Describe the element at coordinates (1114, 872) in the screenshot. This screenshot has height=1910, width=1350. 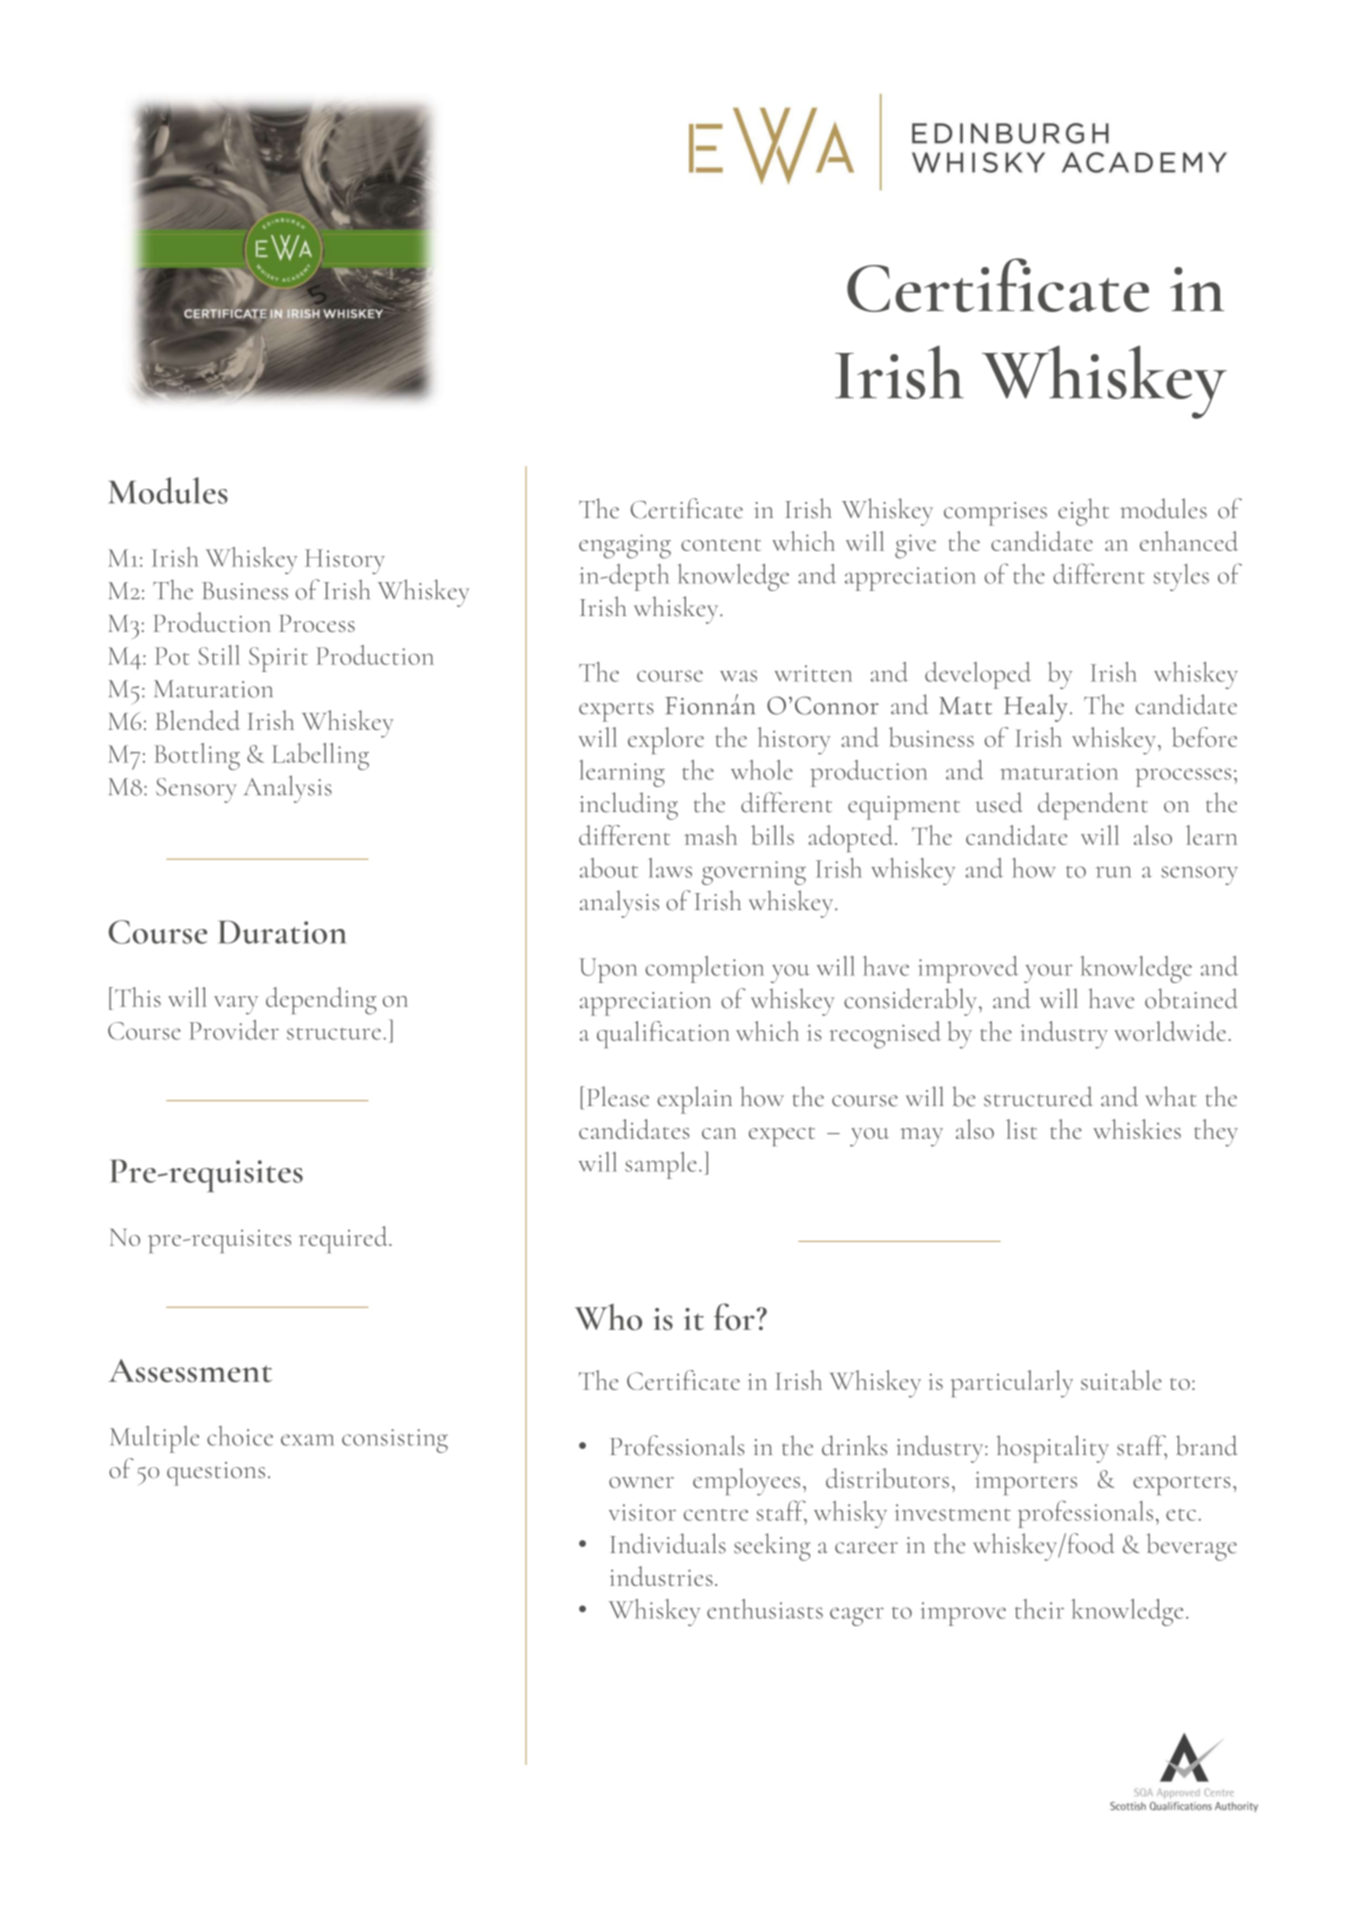
I see `run` at that location.
